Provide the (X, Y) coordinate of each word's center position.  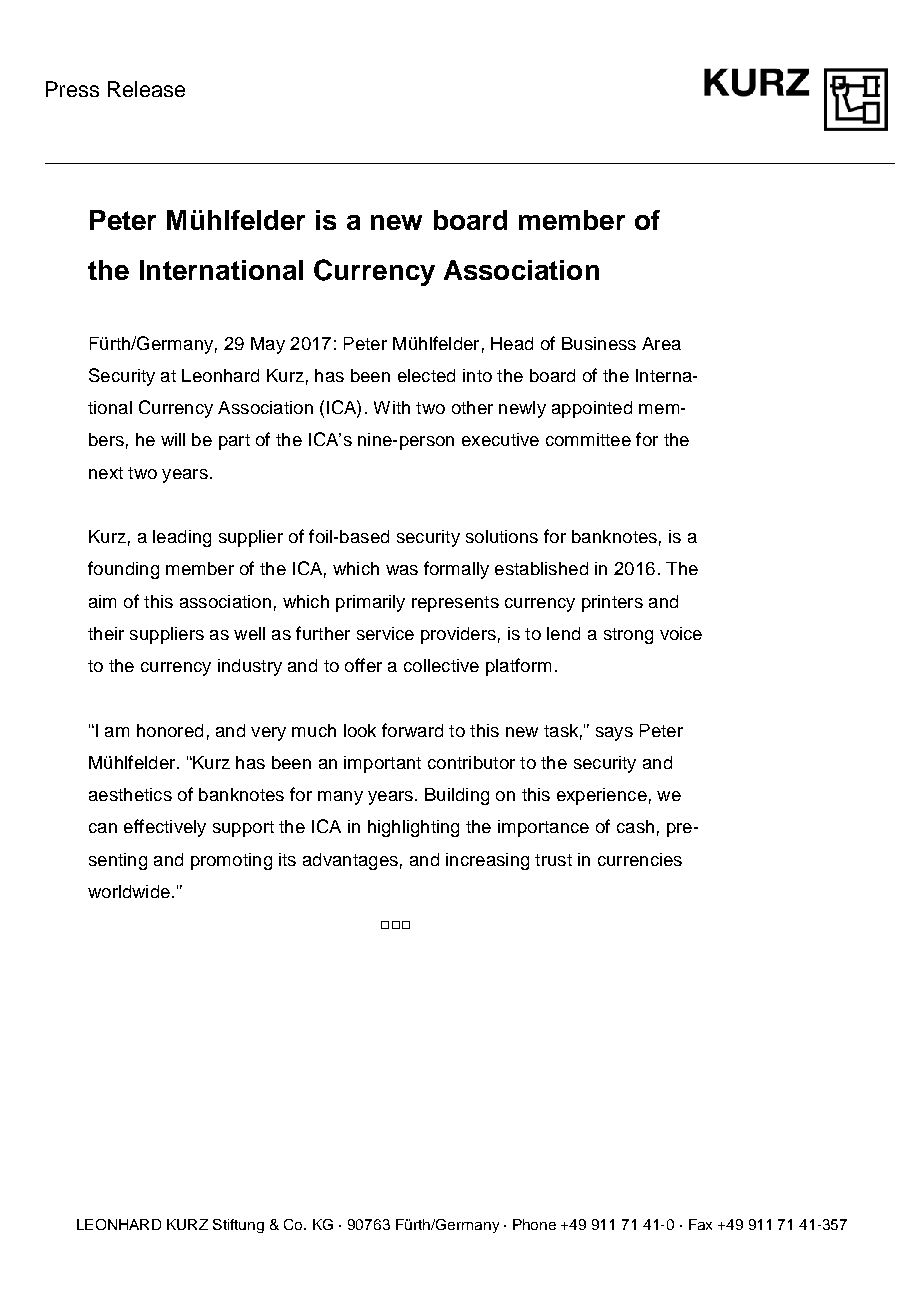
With (392, 407)
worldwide (129, 891)
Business (599, 343)
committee (588, 439)
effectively (165, 828)
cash (635, 826)
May (268, 345)
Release (146, 89)
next (106, 473)
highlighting (413, 828)
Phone (534, 1224)
